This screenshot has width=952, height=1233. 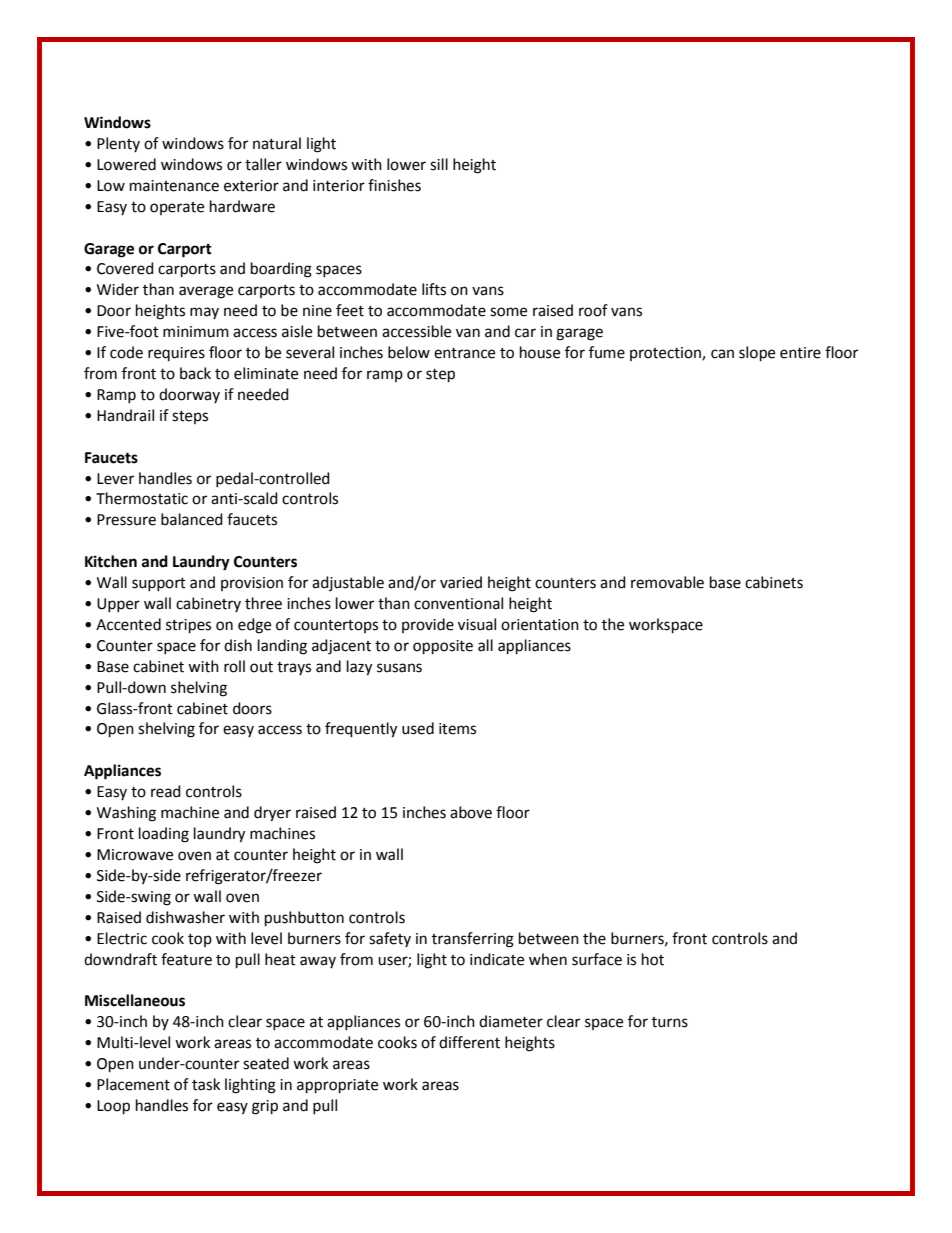 What do you see at coordinates (469, 1042) in the screenshot?
I see `different` at bounding box center [469, 1042].
